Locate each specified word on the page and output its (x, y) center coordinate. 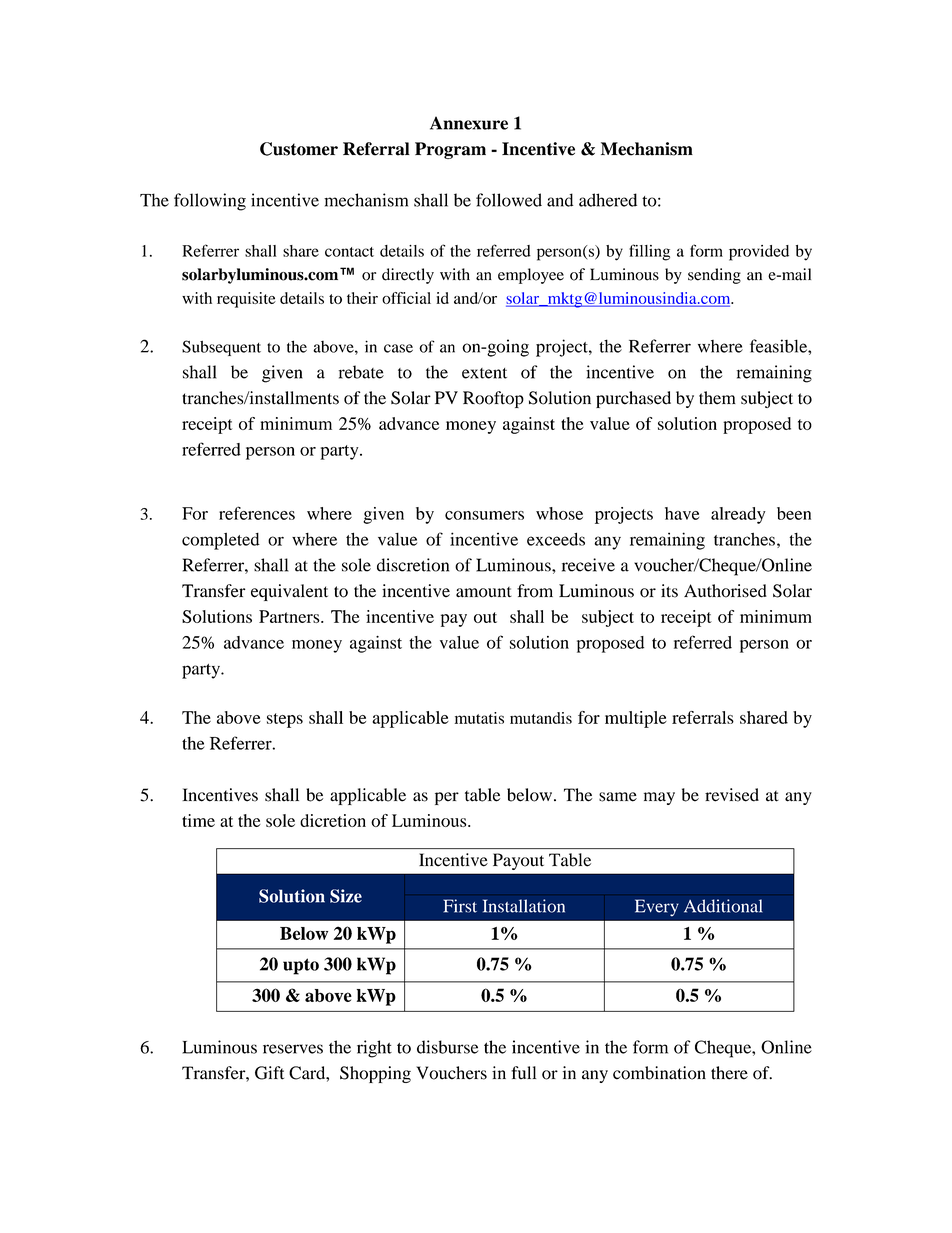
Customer (299, 149)
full (523, 1073)
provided (759, 253)
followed (509, 200)
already (738, 515)
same (618, 797)
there (729, 1073)
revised (732, 795)
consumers (484, 515)
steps (285, 720)
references (257, 513)
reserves (293, 1049)
